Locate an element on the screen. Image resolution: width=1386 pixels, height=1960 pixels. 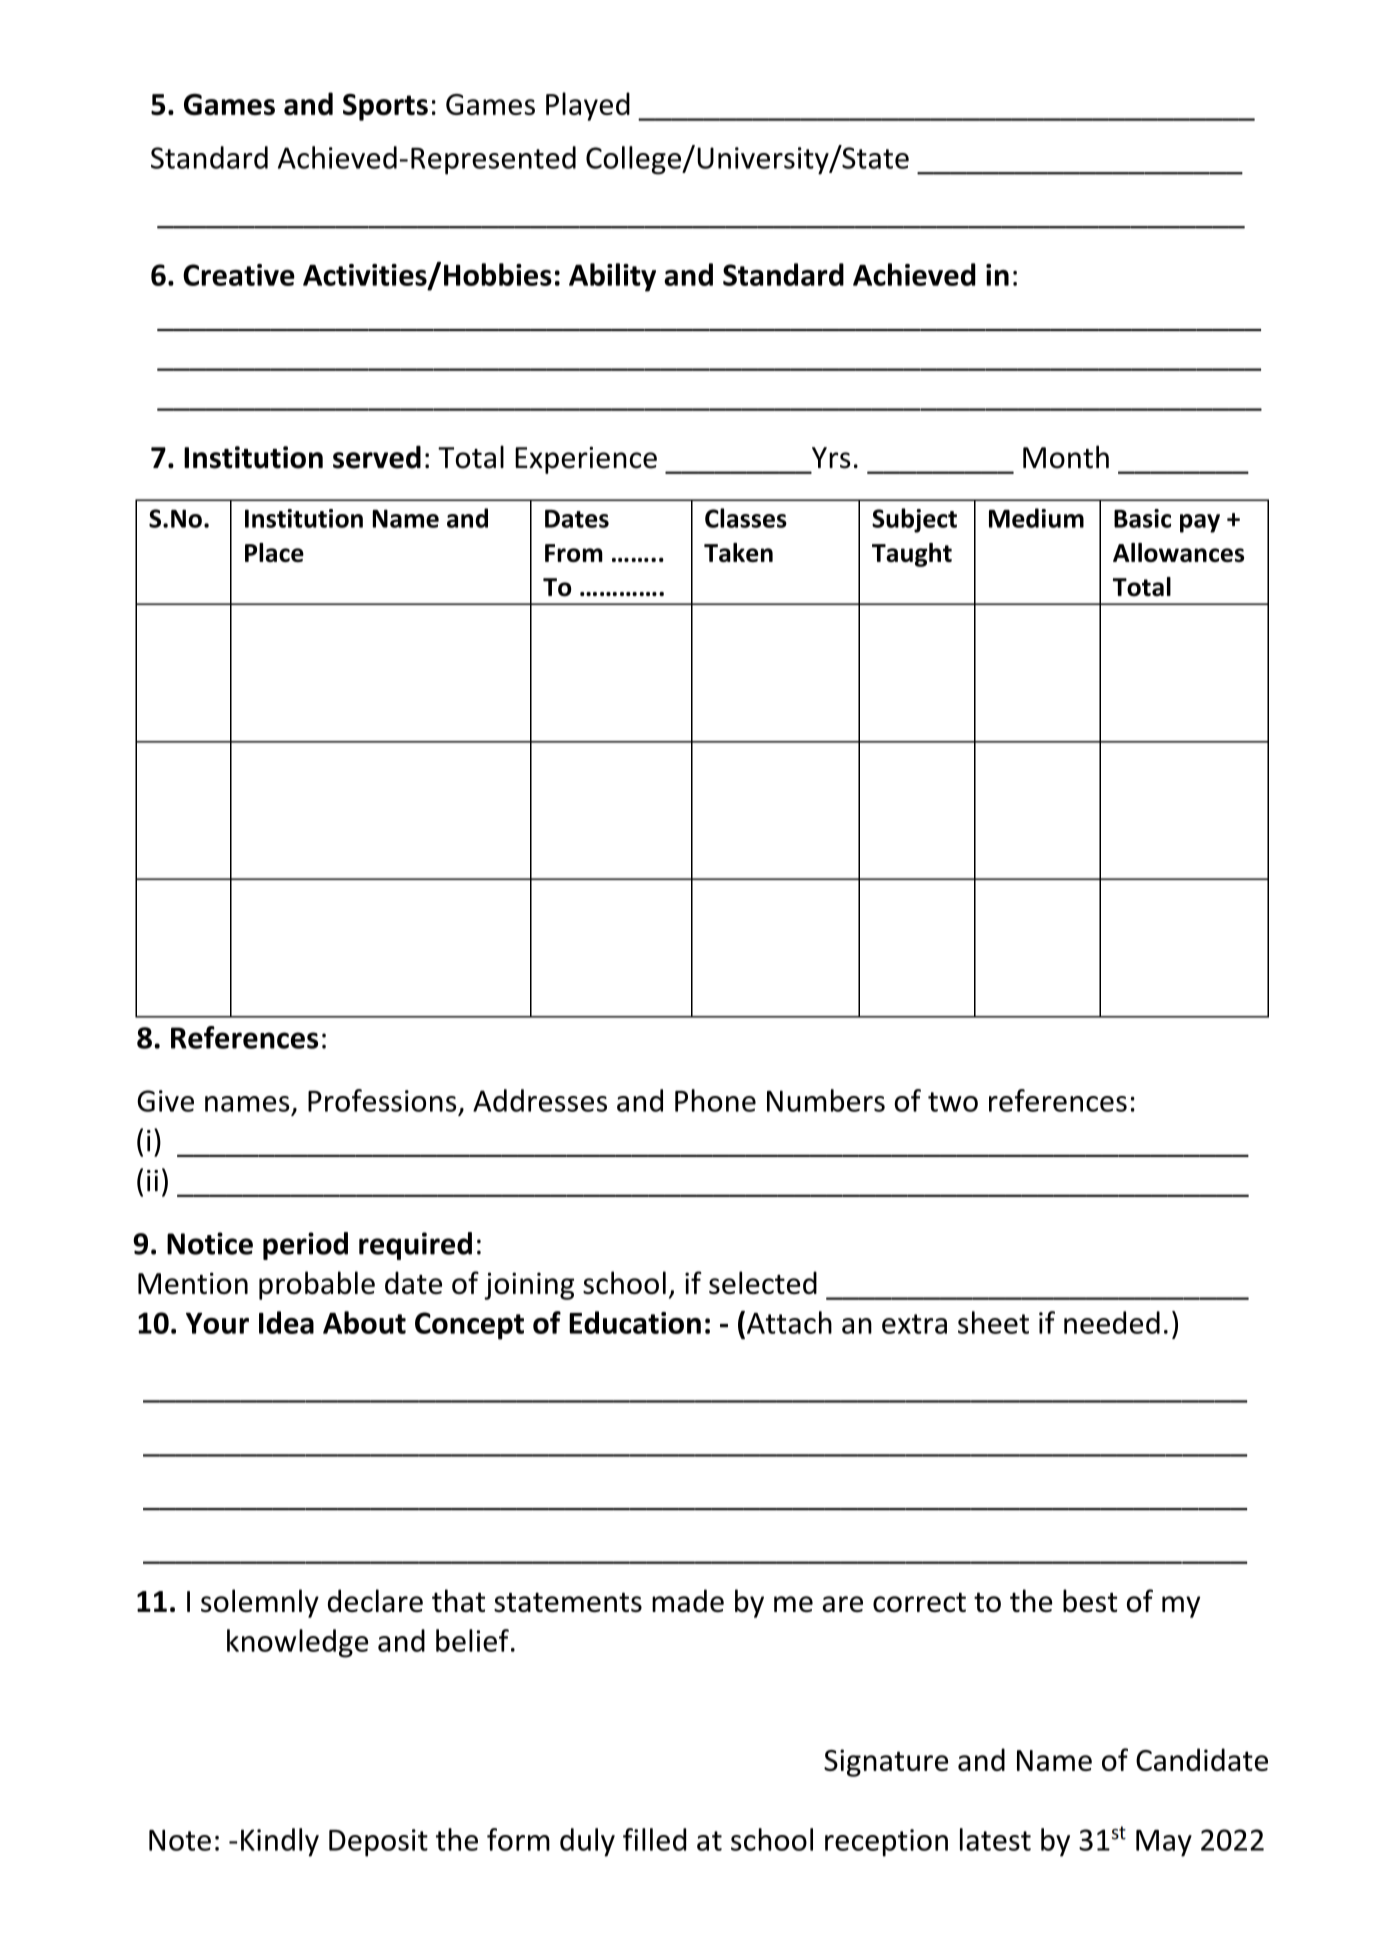
Played is located at coordinates (588, 106).
